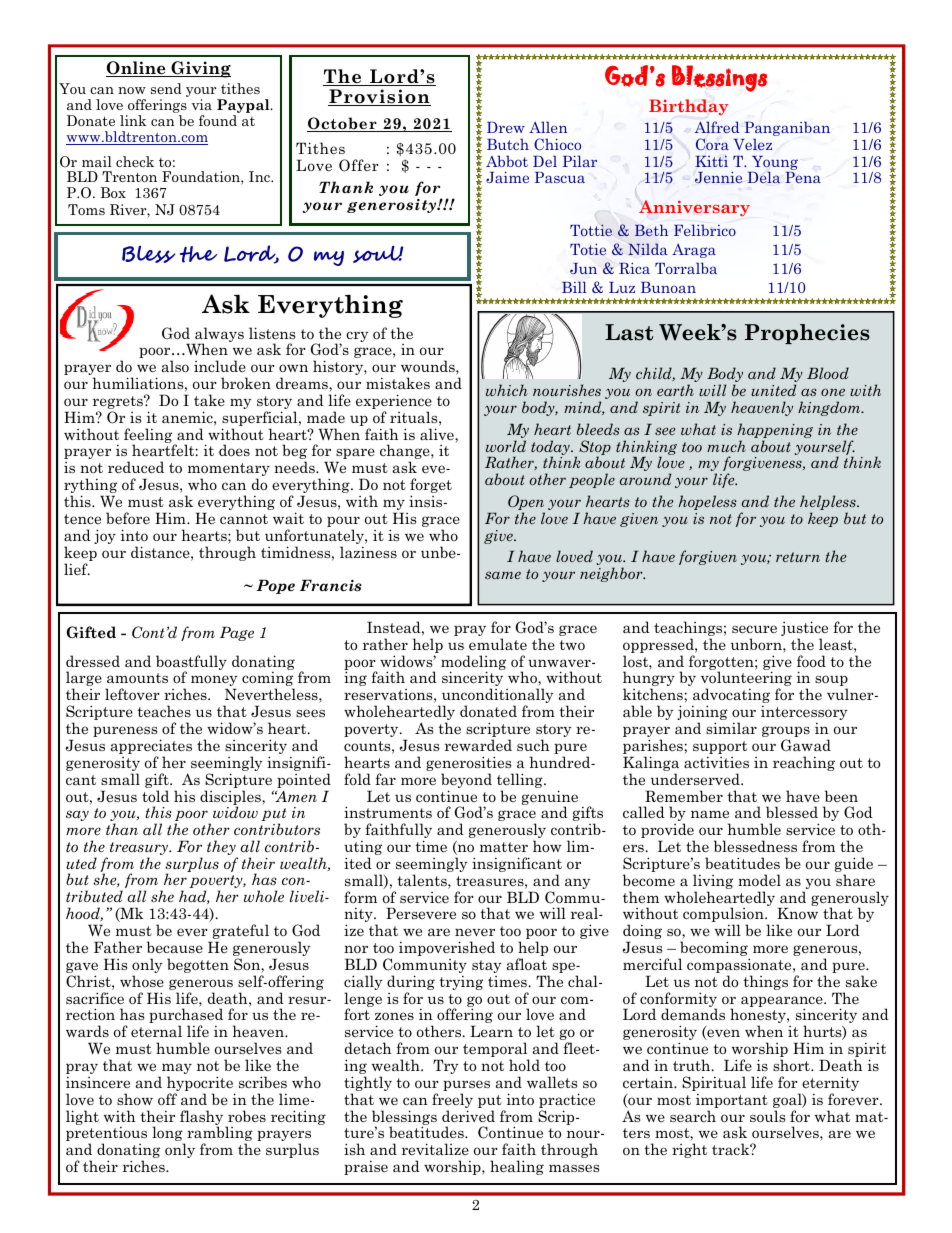 This screenshot has height=1233, width=952. Describe the element at coordinates (149, 437) in the screenshot. I see `feeling` at that location.
